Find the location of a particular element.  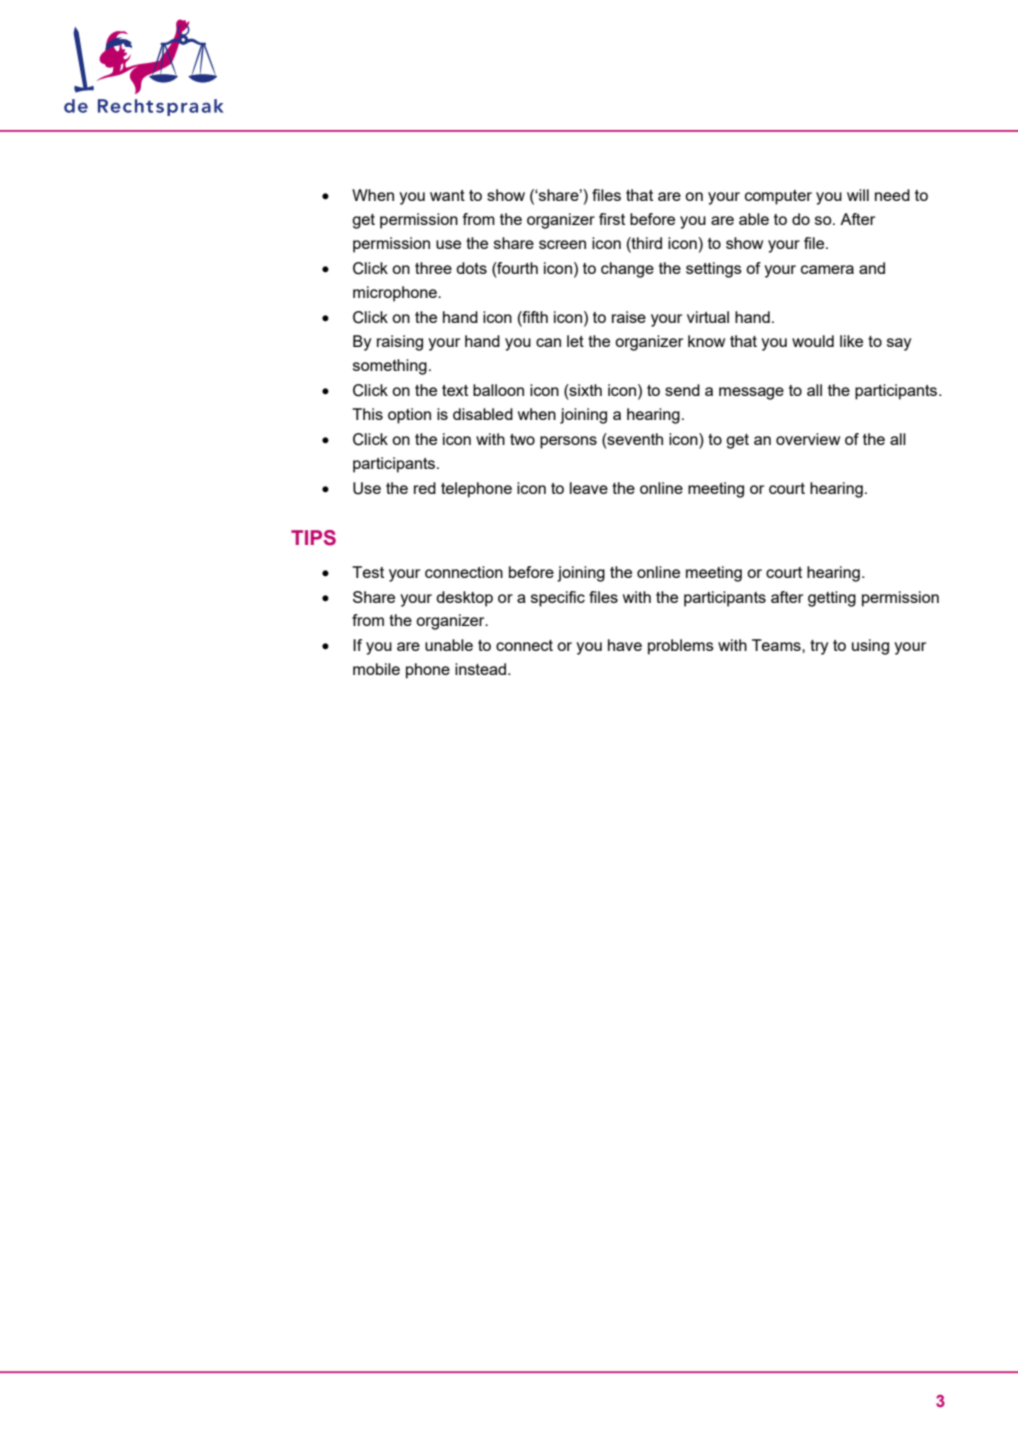

want is located at coordinates (447, 195).
